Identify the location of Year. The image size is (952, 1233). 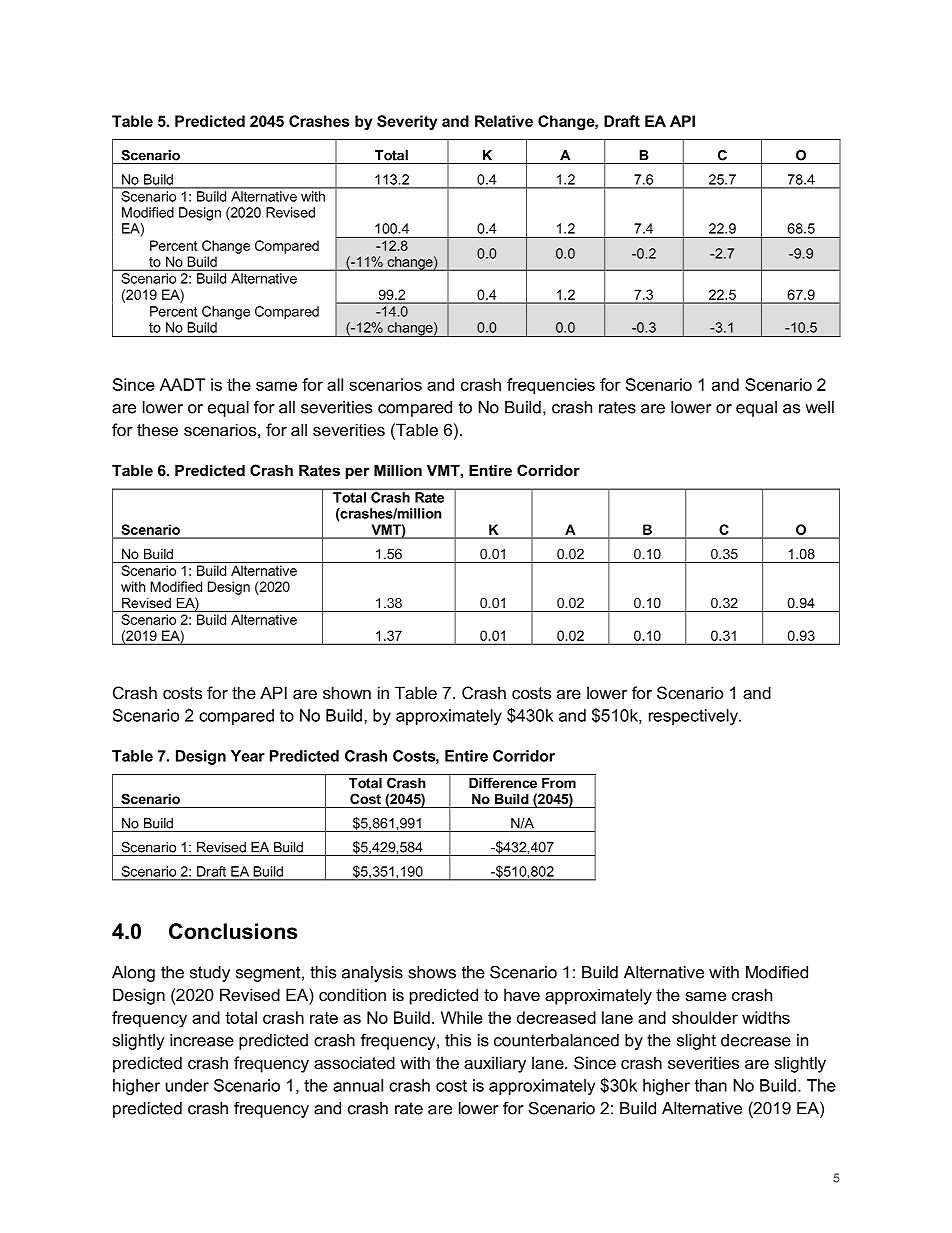
(248, 756).
